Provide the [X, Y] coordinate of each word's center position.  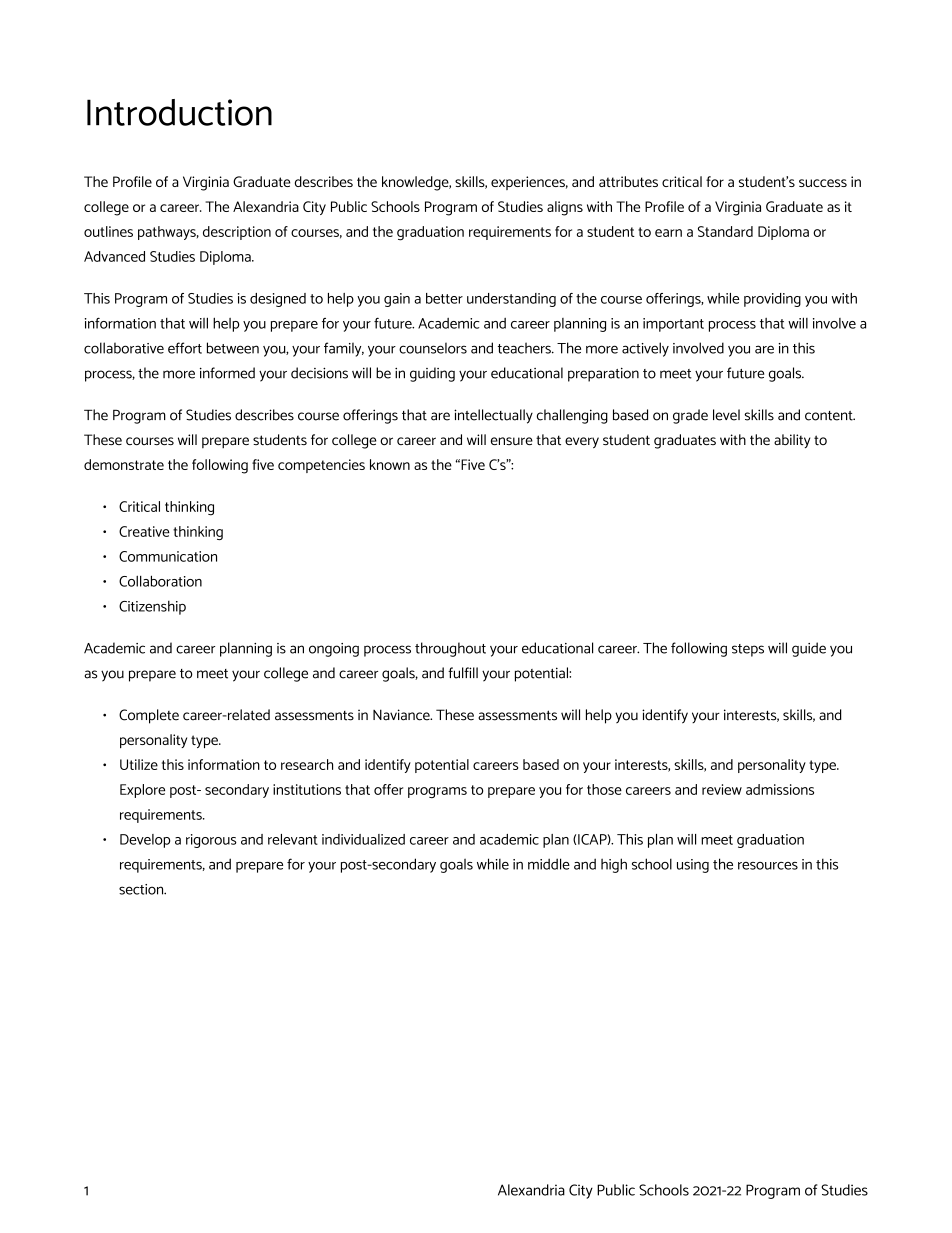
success [823, 183]
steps [748, 650]
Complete [149, 716]
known [390, 464]
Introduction [179, 112]
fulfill [463, 673]
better [444, 298]
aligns [565, 208]
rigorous [211, 841]
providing [772, 300]
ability [792, 441]
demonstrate [124, 464]
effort [185, 348]
